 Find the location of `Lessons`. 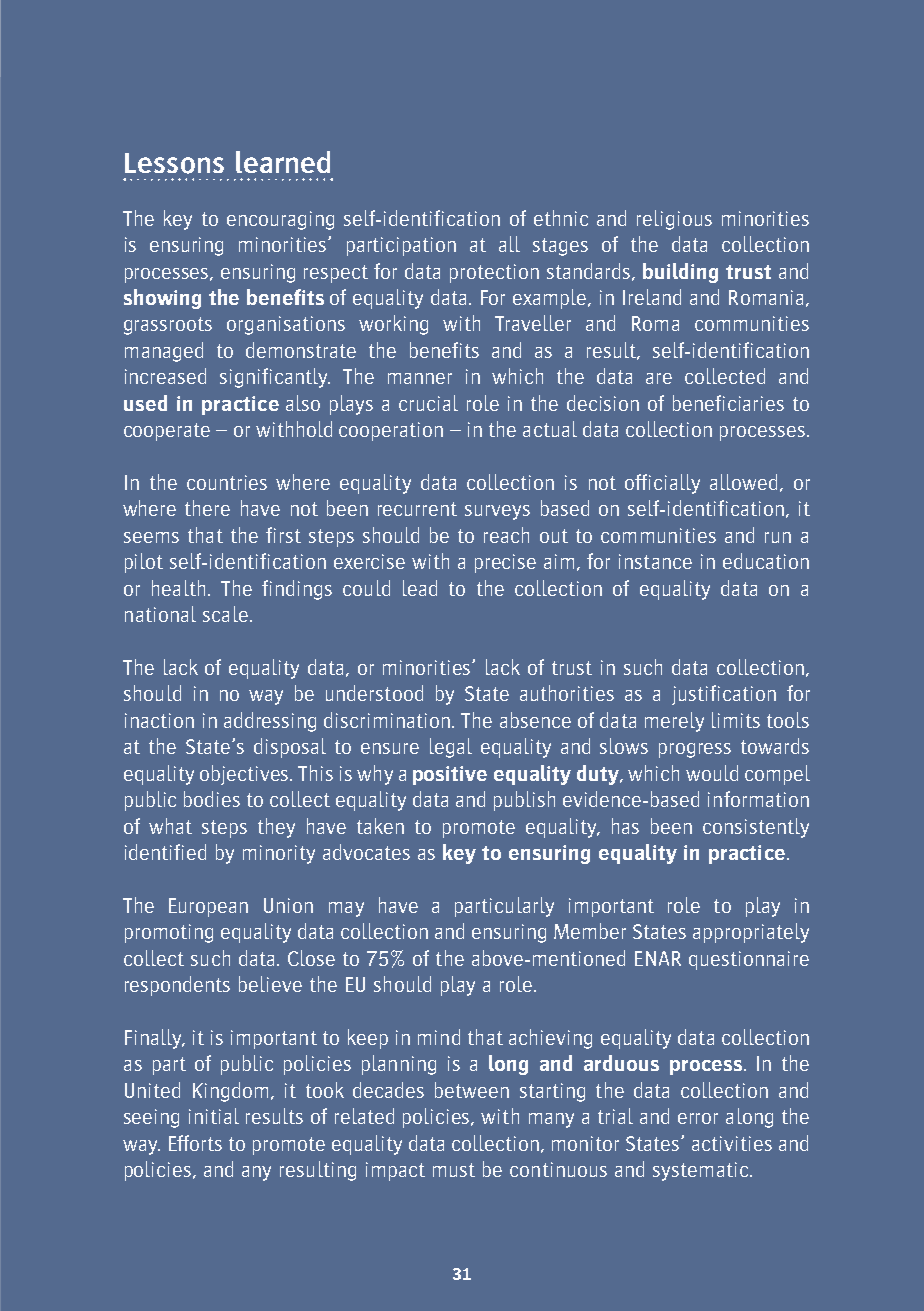

Lessons is located at coordinates (174, 163).
